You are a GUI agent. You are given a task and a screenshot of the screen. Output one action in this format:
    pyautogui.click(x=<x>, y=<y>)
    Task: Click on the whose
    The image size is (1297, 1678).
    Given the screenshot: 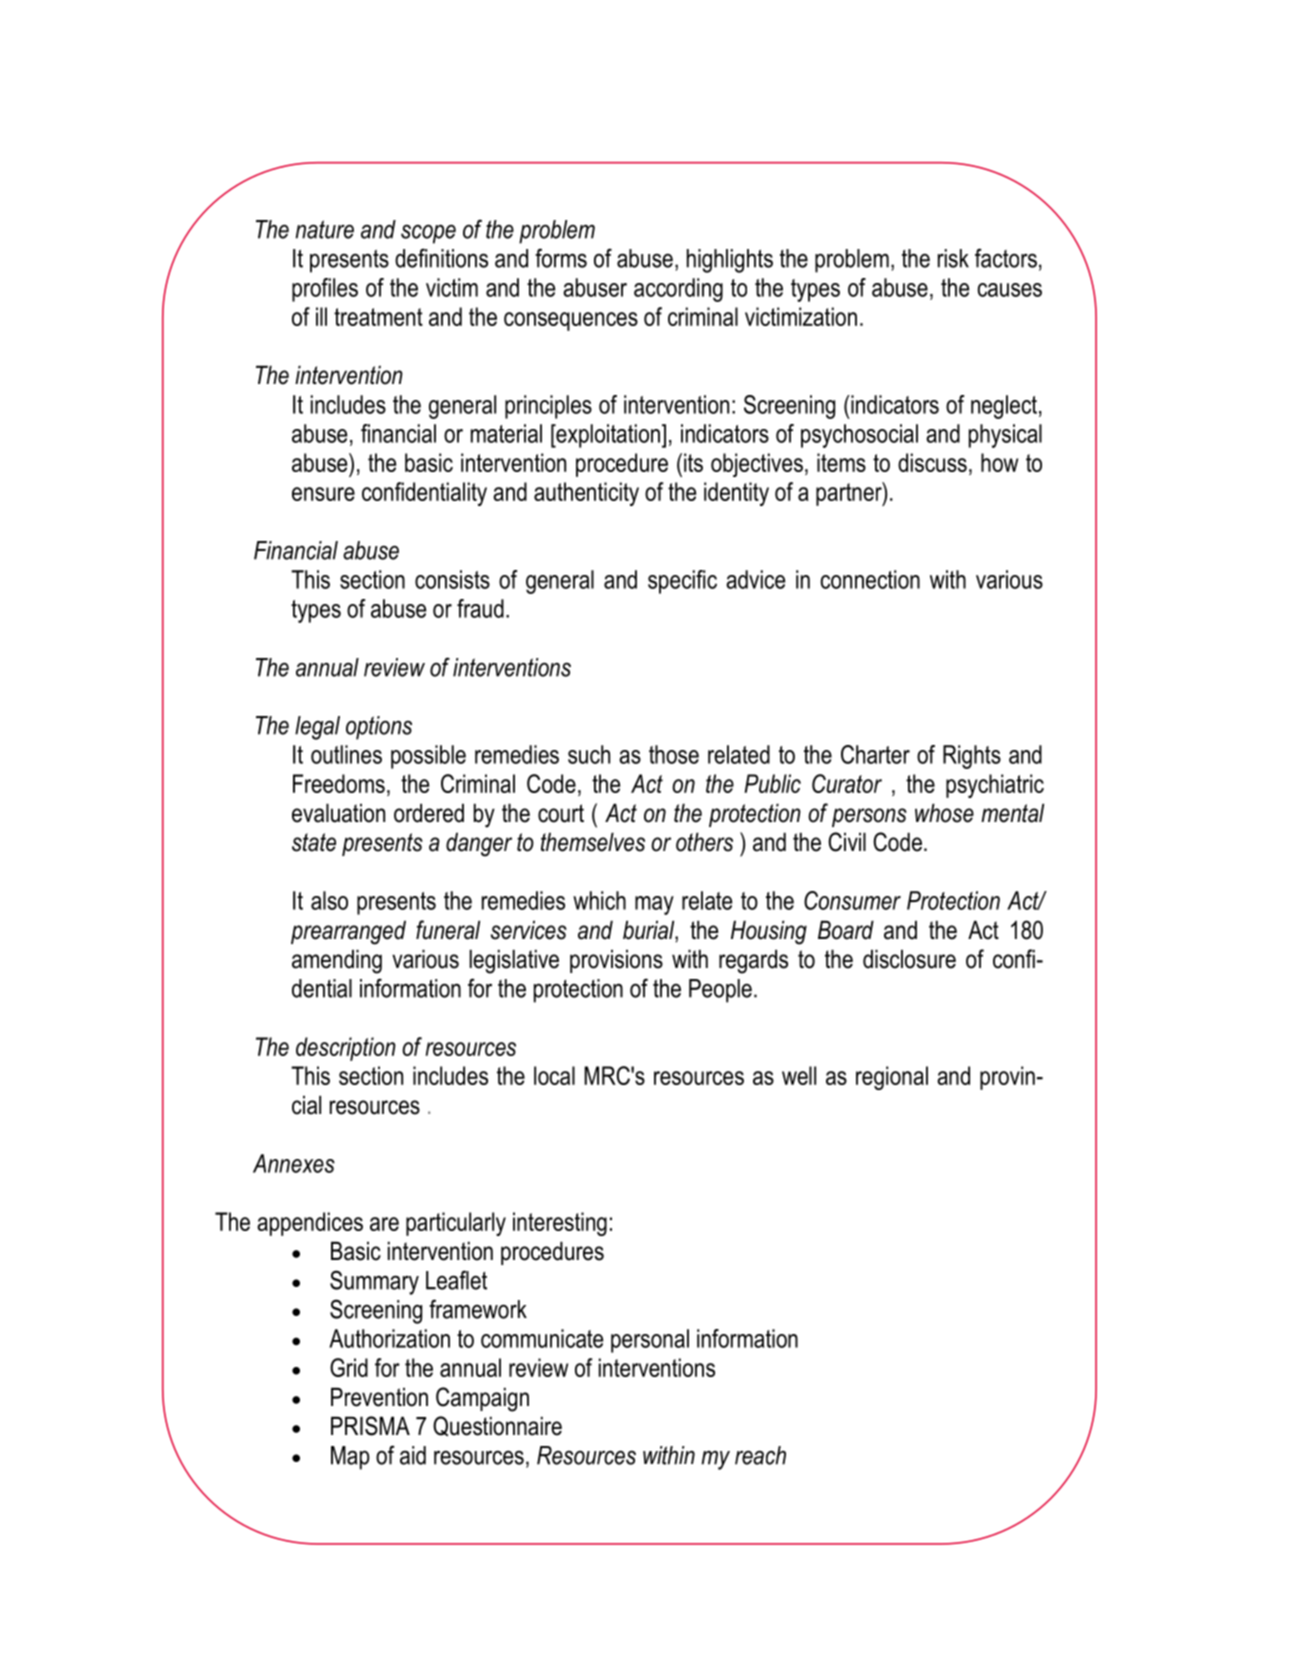 What is the action you would take?
    pyautogui.click(x=944, y=813)
